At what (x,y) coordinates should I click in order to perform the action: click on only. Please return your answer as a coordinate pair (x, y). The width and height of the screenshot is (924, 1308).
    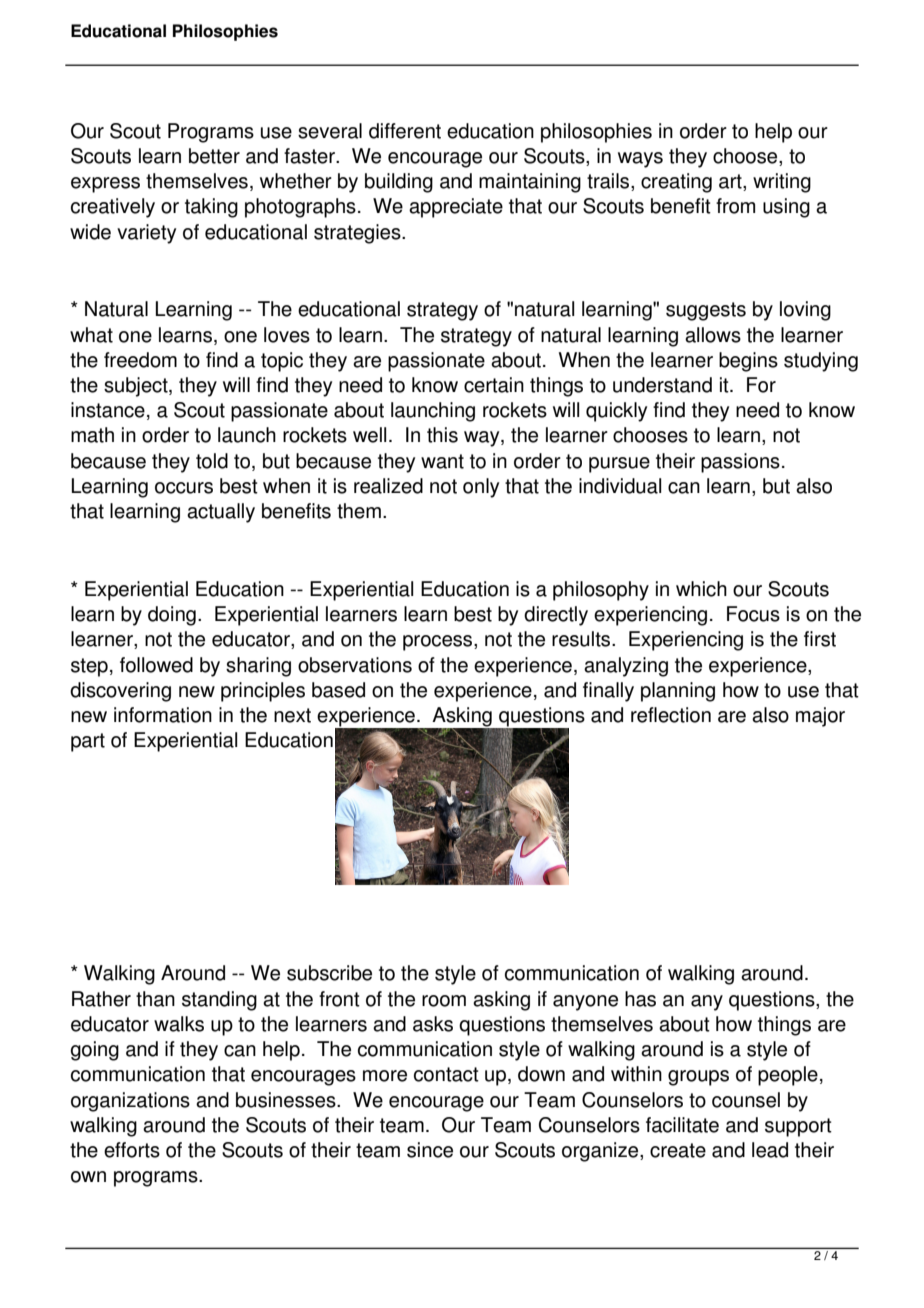
    Looking at the image, I should click on (481, 488).
